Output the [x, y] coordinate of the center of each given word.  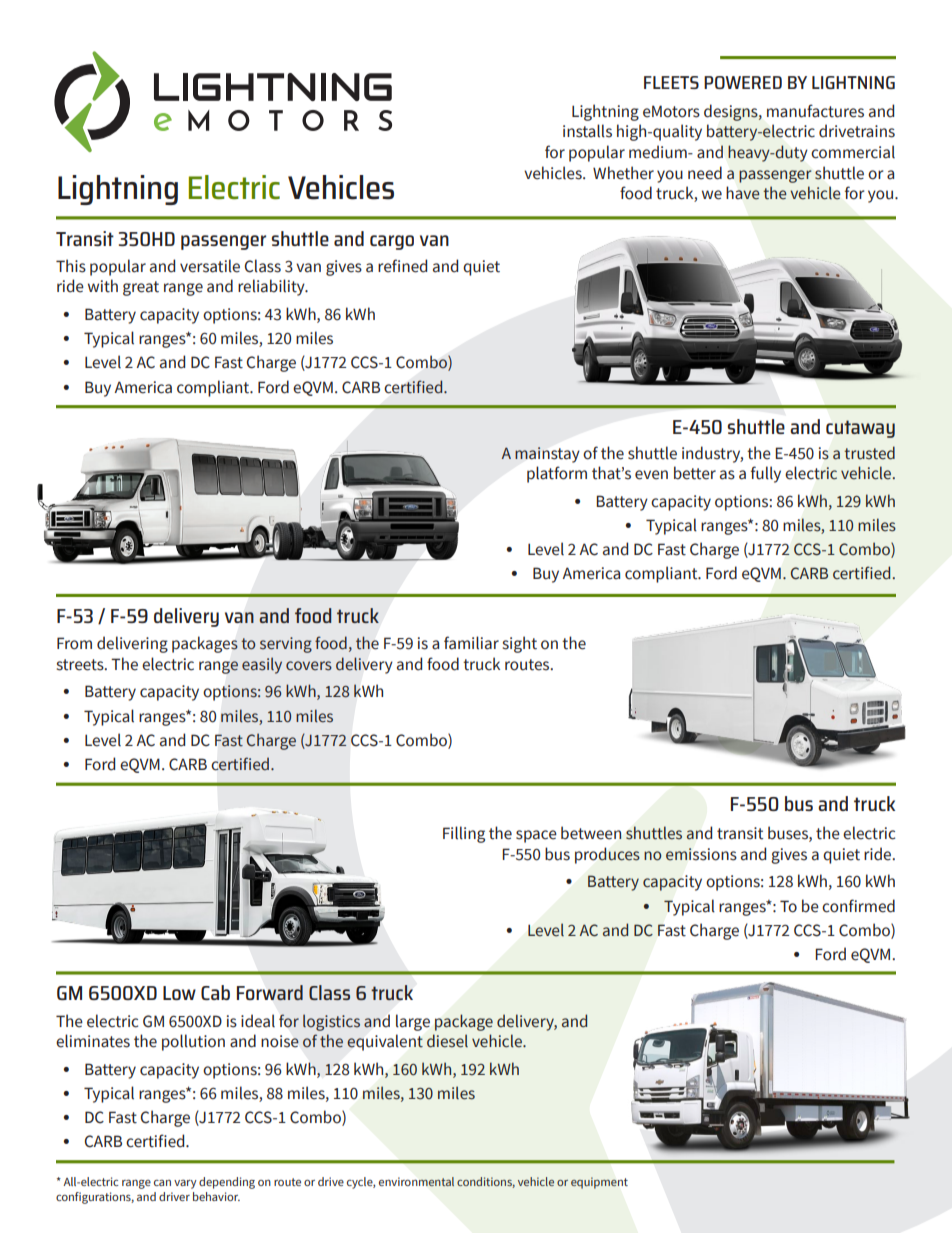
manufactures [815, 111]
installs [587, 131]
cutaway [860, 429]
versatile [210, 266]
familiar [471, 643]
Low [179, 993]
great [141, 288]
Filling [464, 834]
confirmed [858, 906]
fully [766, 474]
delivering [132, 644]
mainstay [547, 455]
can [162, 1183]
